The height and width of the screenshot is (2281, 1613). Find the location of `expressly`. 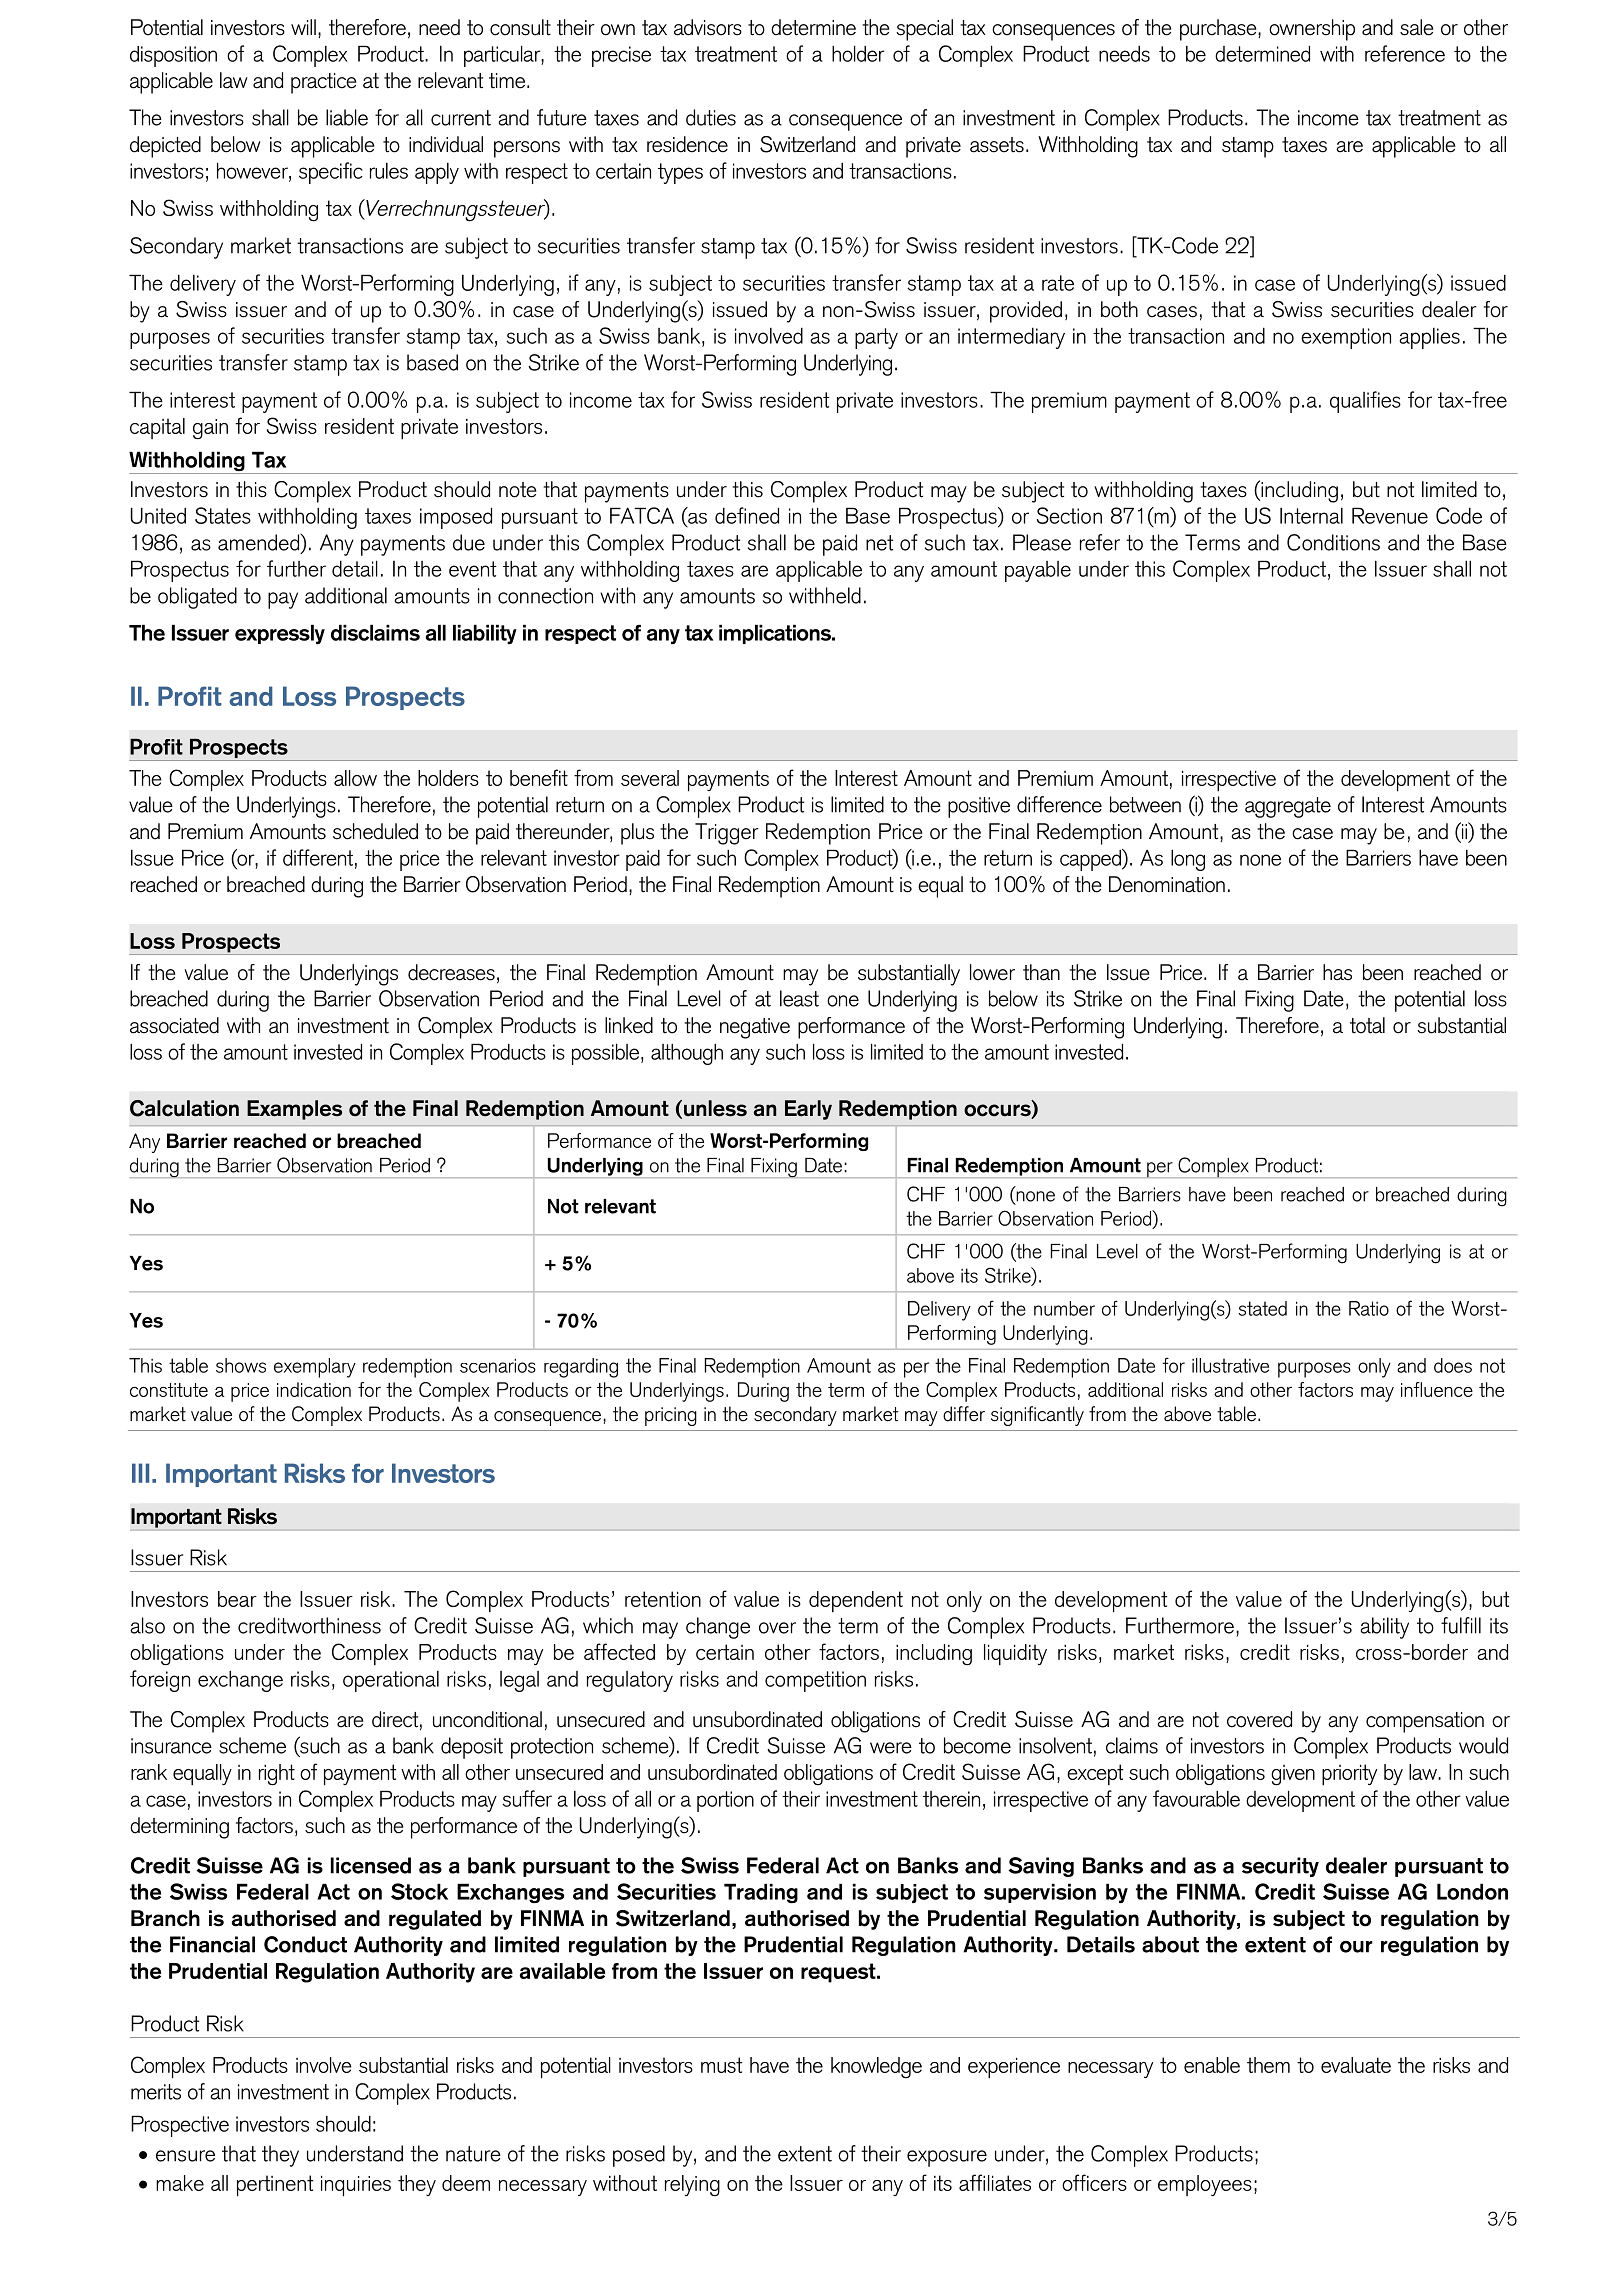

expressly is located at coordinates (280, 634).
